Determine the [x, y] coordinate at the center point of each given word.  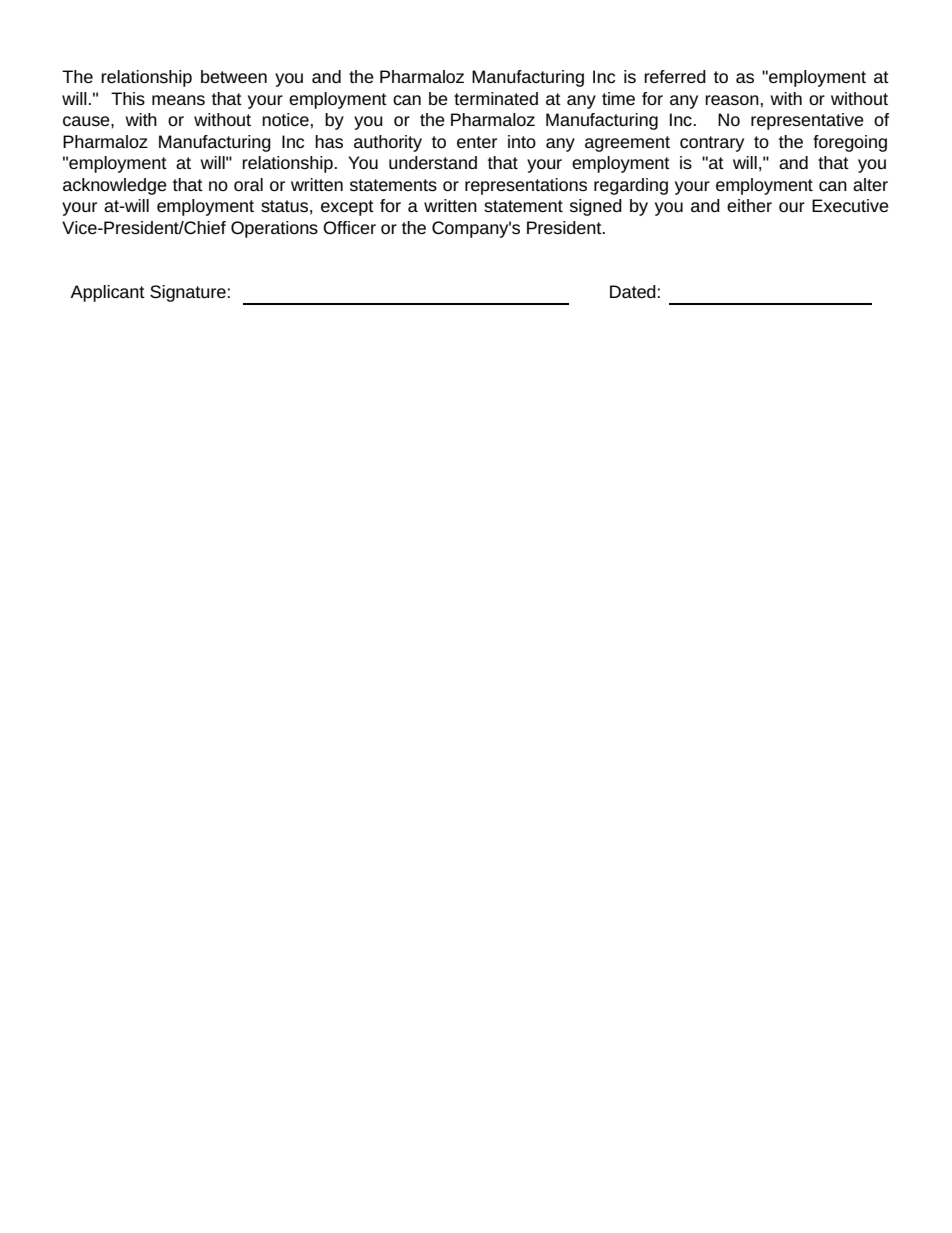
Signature [188, 293]
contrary [712, 144]
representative [807, 121]
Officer [349, 227]
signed [596, 207]
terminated [496, 98]
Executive [850, 205]
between [234, 76]
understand [433, 162]
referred [675, 76]
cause [87, 121]
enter [477, 142]
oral [248, 184]
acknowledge [115, 186]
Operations [274, 229]
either [749, 205]
